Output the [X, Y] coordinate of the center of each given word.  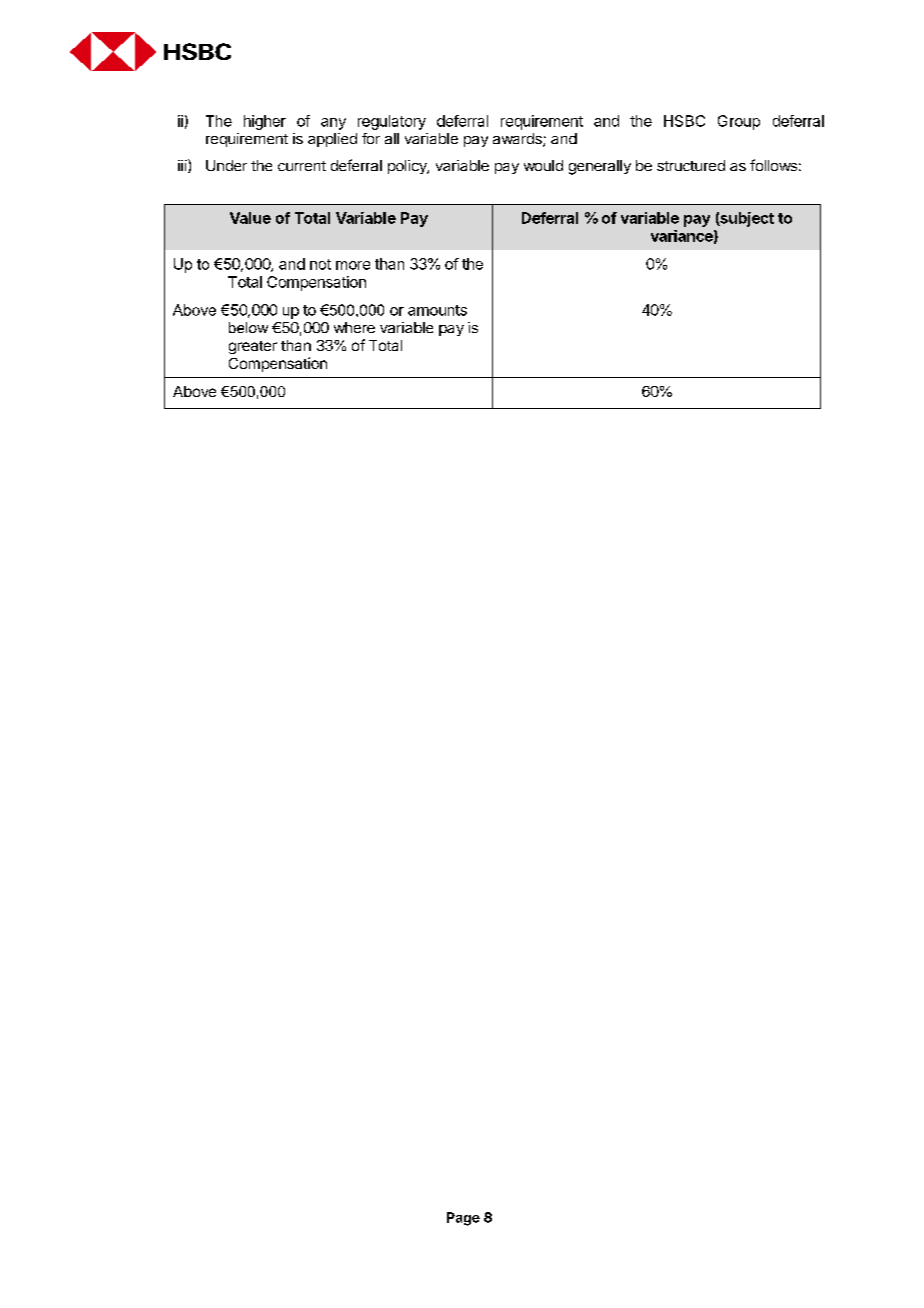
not [320, 264]
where [354, 327]
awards [518, 140]
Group [739, 122]
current [302, 166]
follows [773, 165]
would [543, 165]
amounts [437, 310]
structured [691, 165]
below [248, 327]
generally [600, 167]
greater [253, 347]
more [353, 265]
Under [226, 165]
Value [250, 218]
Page [463, 1219]
